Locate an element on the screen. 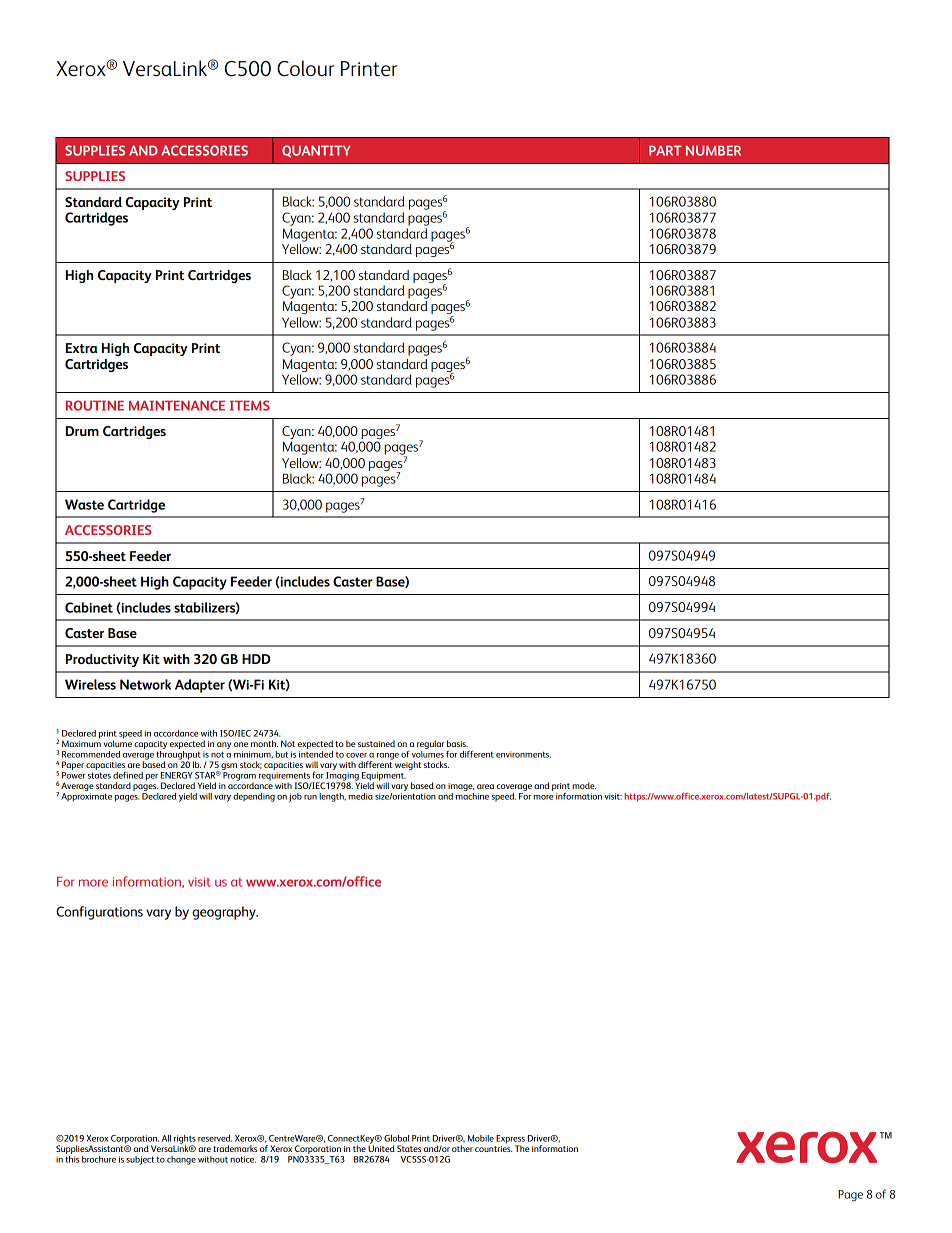 The width and height of the screenshot is (952, 1233). mode is located at coordinates (584, 785).
